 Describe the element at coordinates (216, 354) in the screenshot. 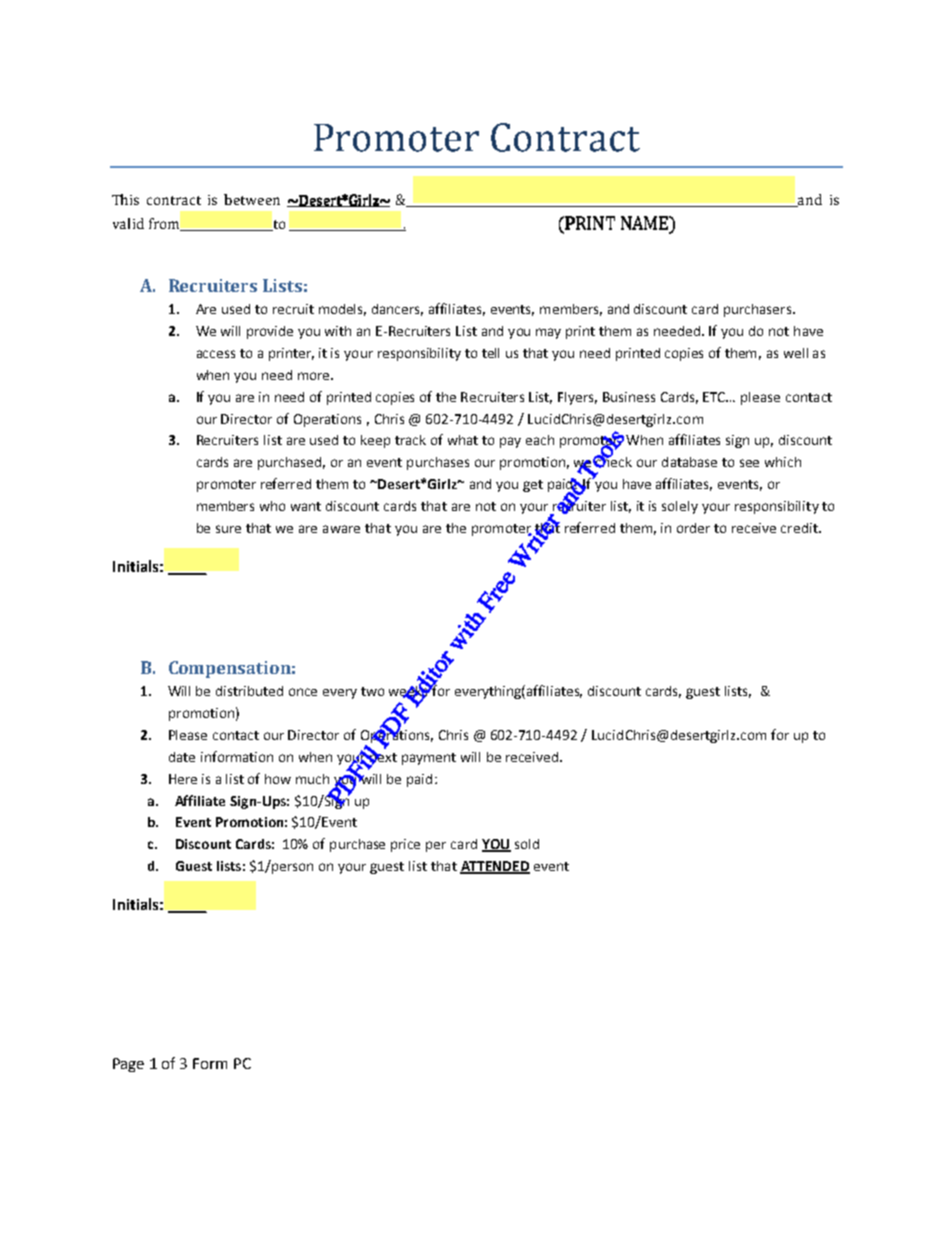

I see `access` at that location.
